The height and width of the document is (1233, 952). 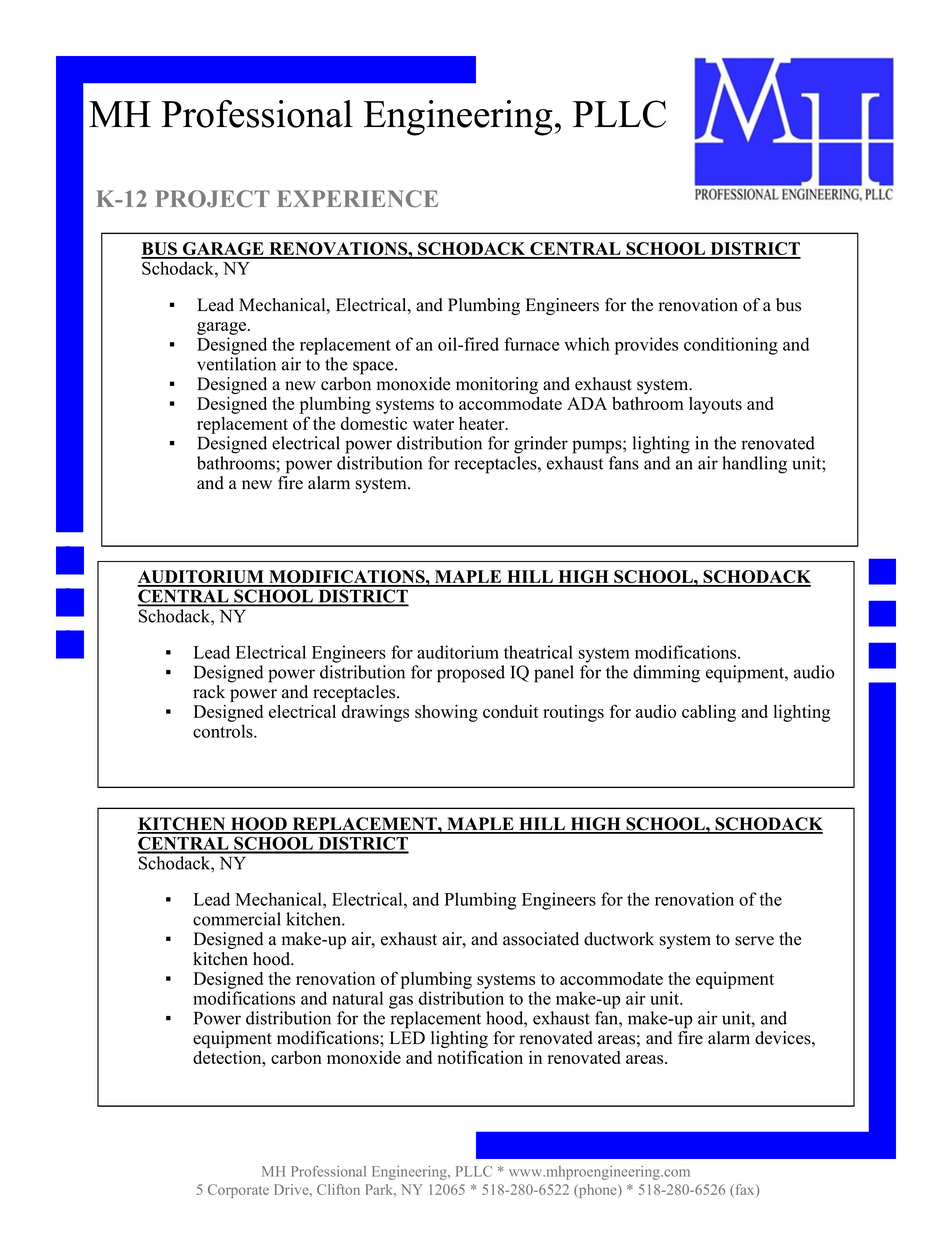 What do you see at coordinates (754, 465) in the document?
I see `handling` at bounding box center [754, 465].
